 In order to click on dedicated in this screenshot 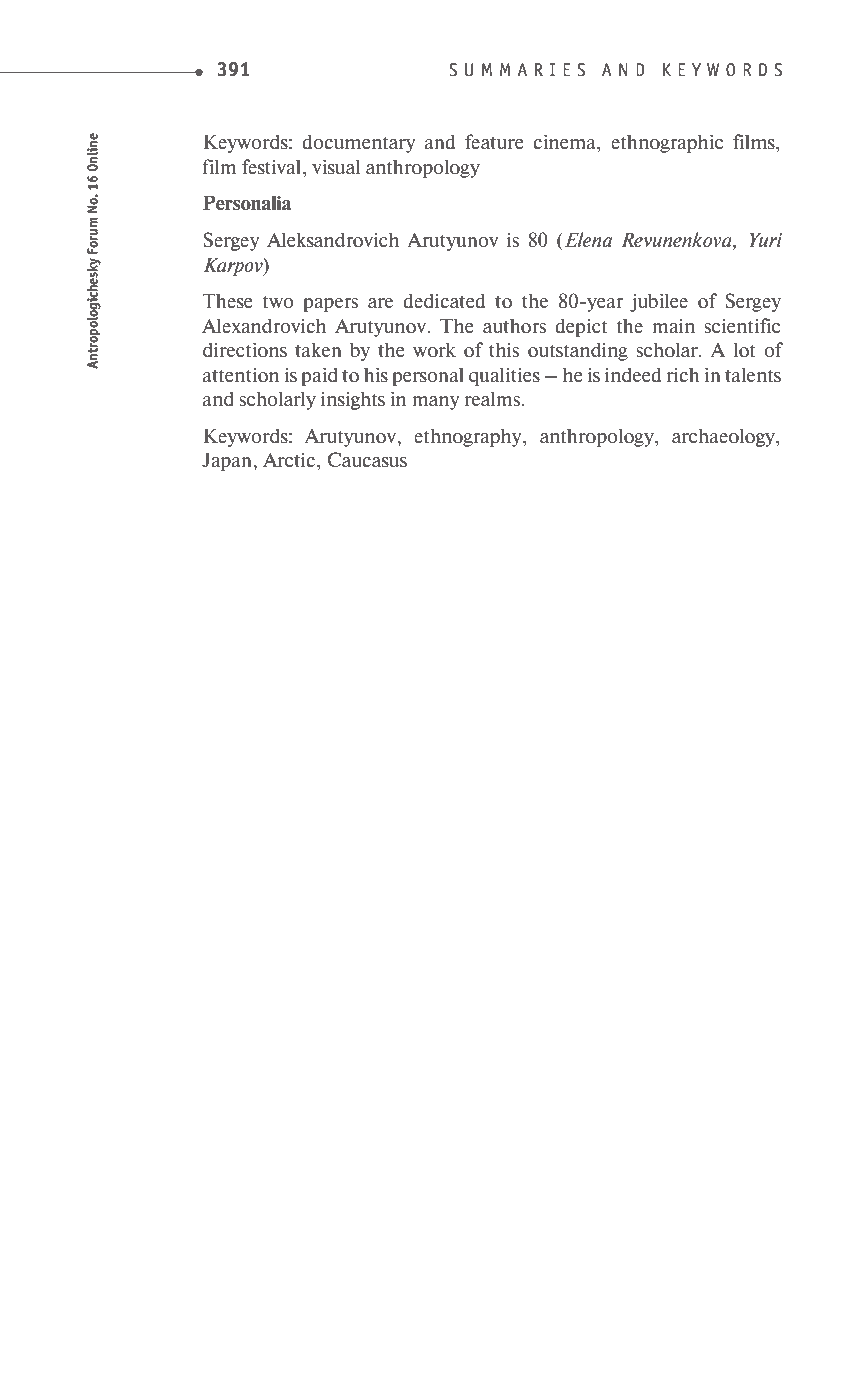, I will do `click(444, 300)`.
